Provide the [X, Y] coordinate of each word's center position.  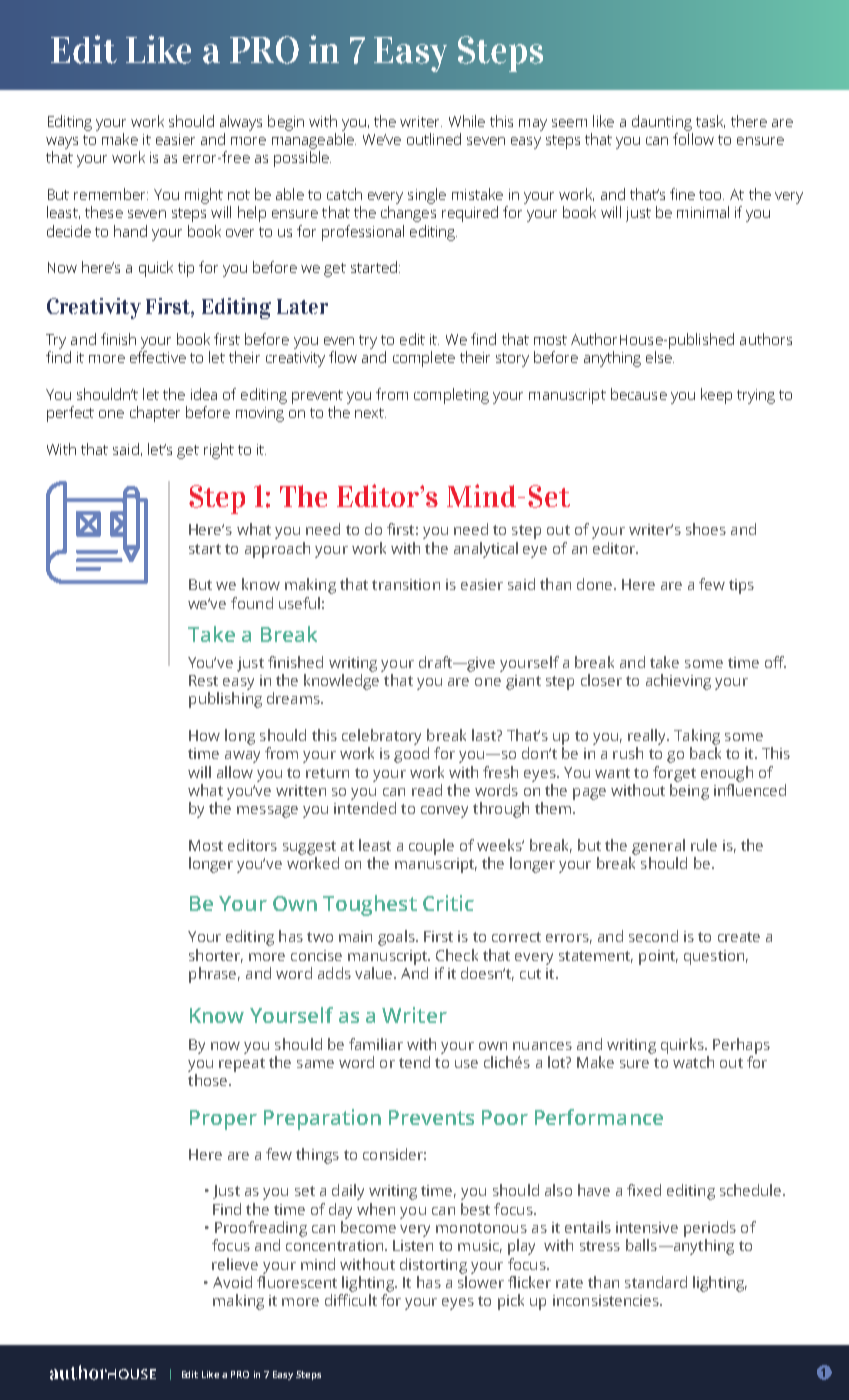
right [219, 451]
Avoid [232, 1282]
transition [406, 584]
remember [111, 194]
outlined [434, 139]
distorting [433, 1266]
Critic [448, 903]
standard [656, 1282]
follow [693, 139]
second [653, 936]
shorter [216, 956]
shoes [706, 529]
